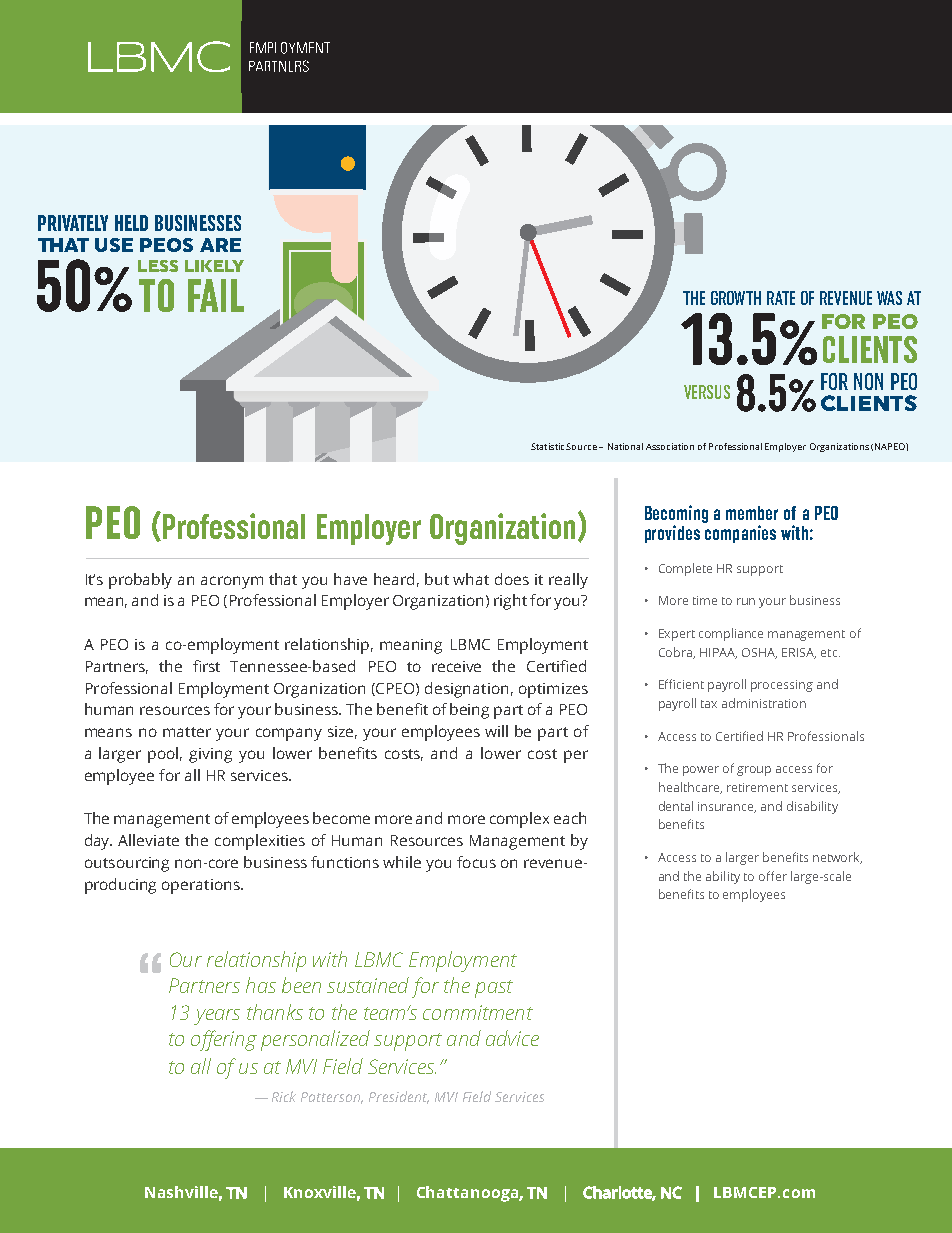  Describe the element at coordinates (752, 513) in the screenshot. I see `member` at that location.
